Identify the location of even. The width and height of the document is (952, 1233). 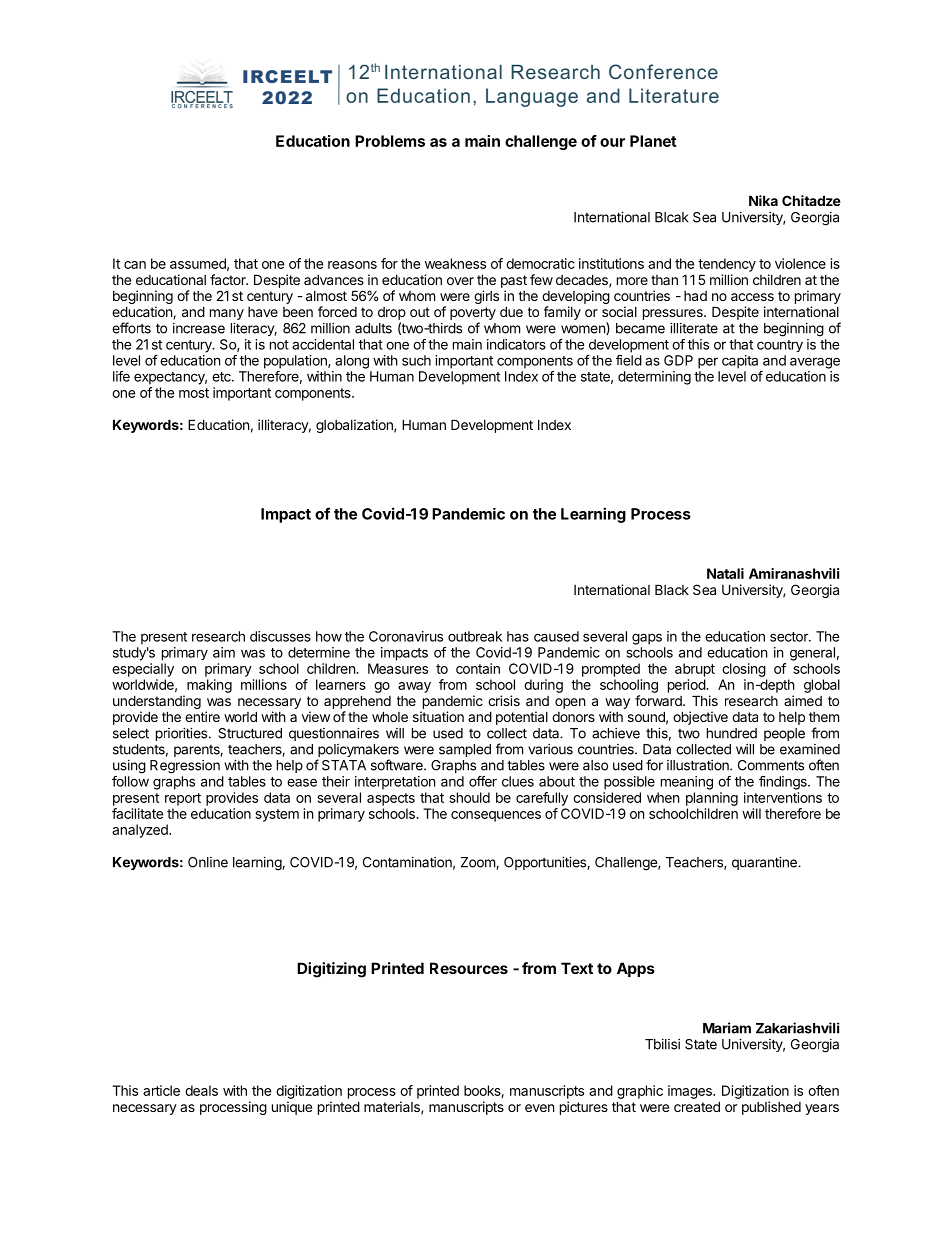
(539, 1108).
